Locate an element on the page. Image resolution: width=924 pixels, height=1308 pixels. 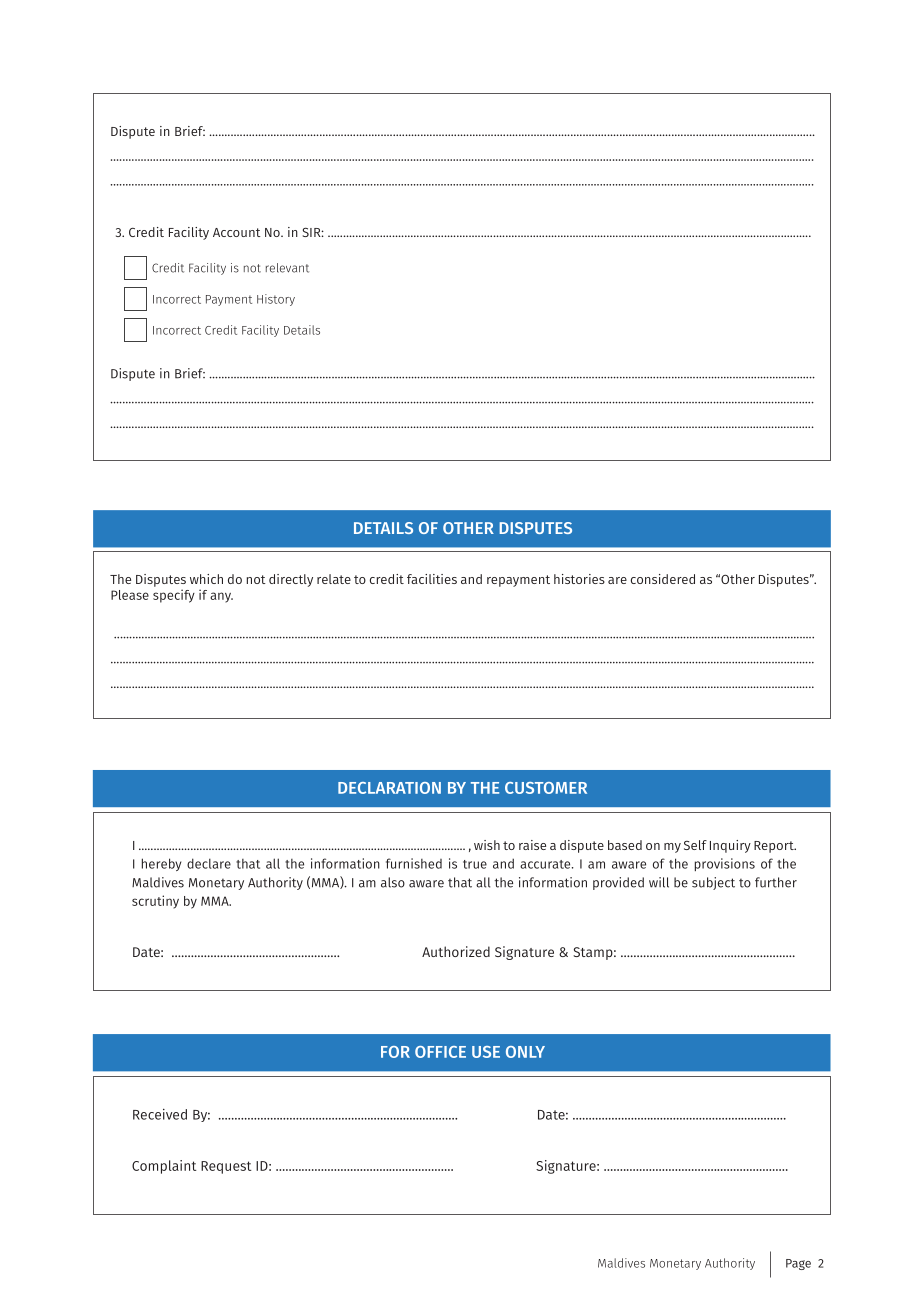
relevant is located at coordinates (287, 268).
